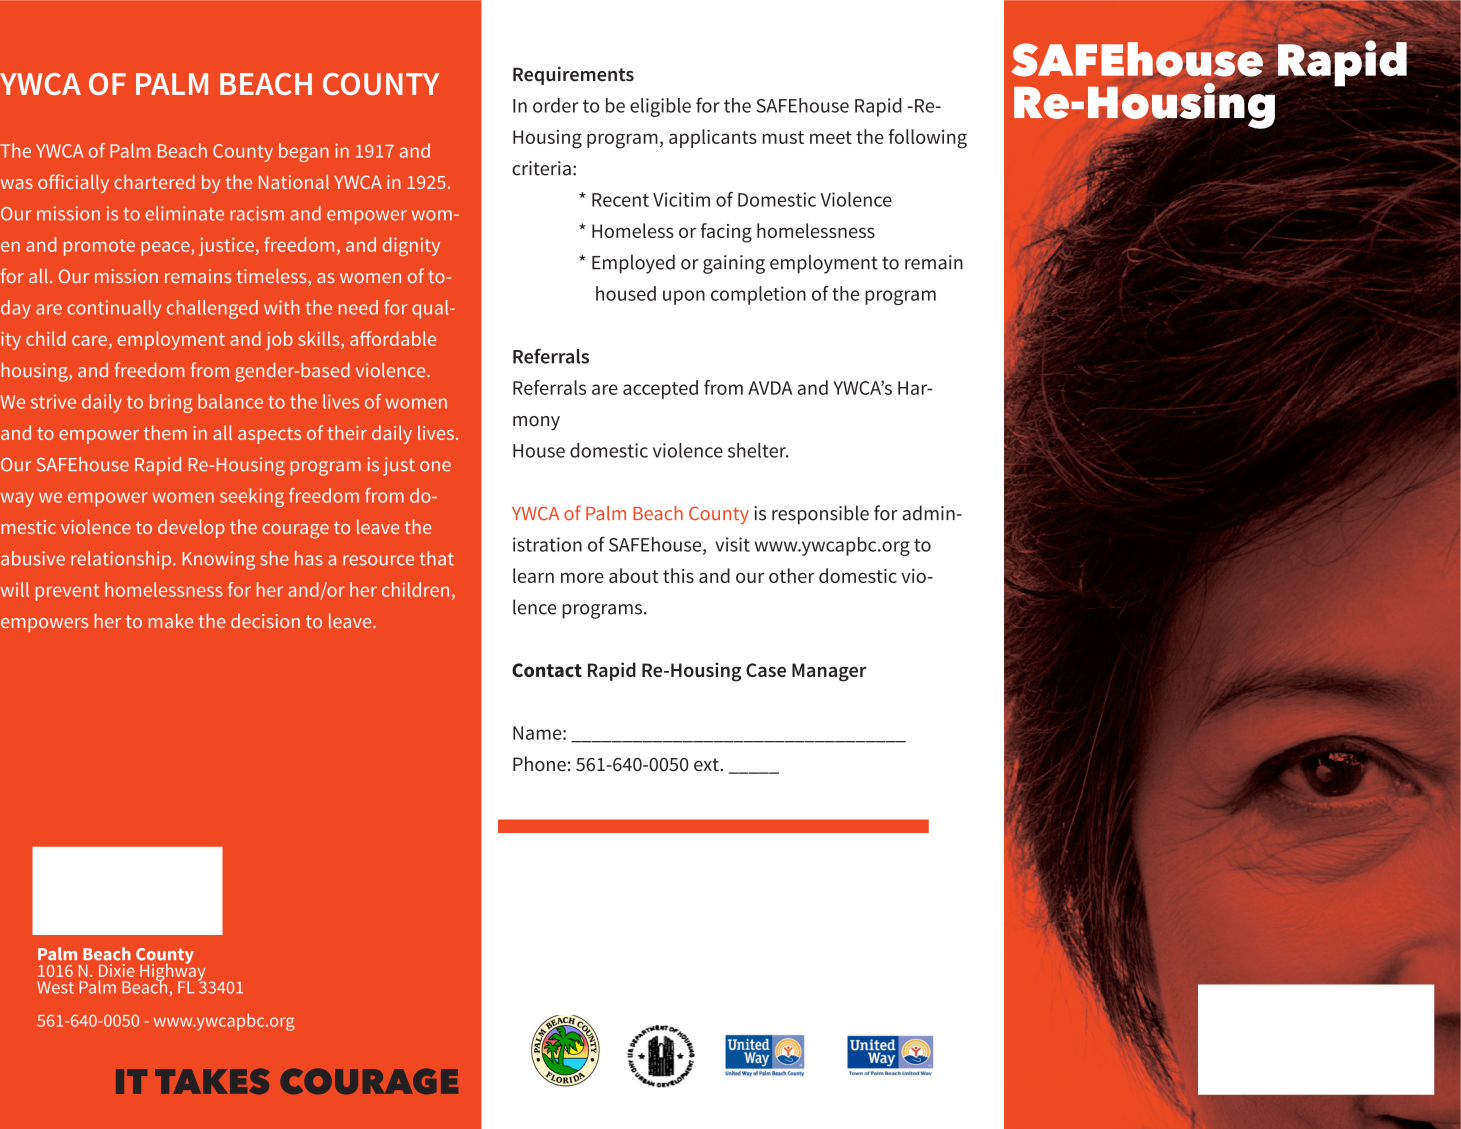  What do you see at coordinates (165, 432) in the page?
I see `them` at bounding box center [165, 432].
